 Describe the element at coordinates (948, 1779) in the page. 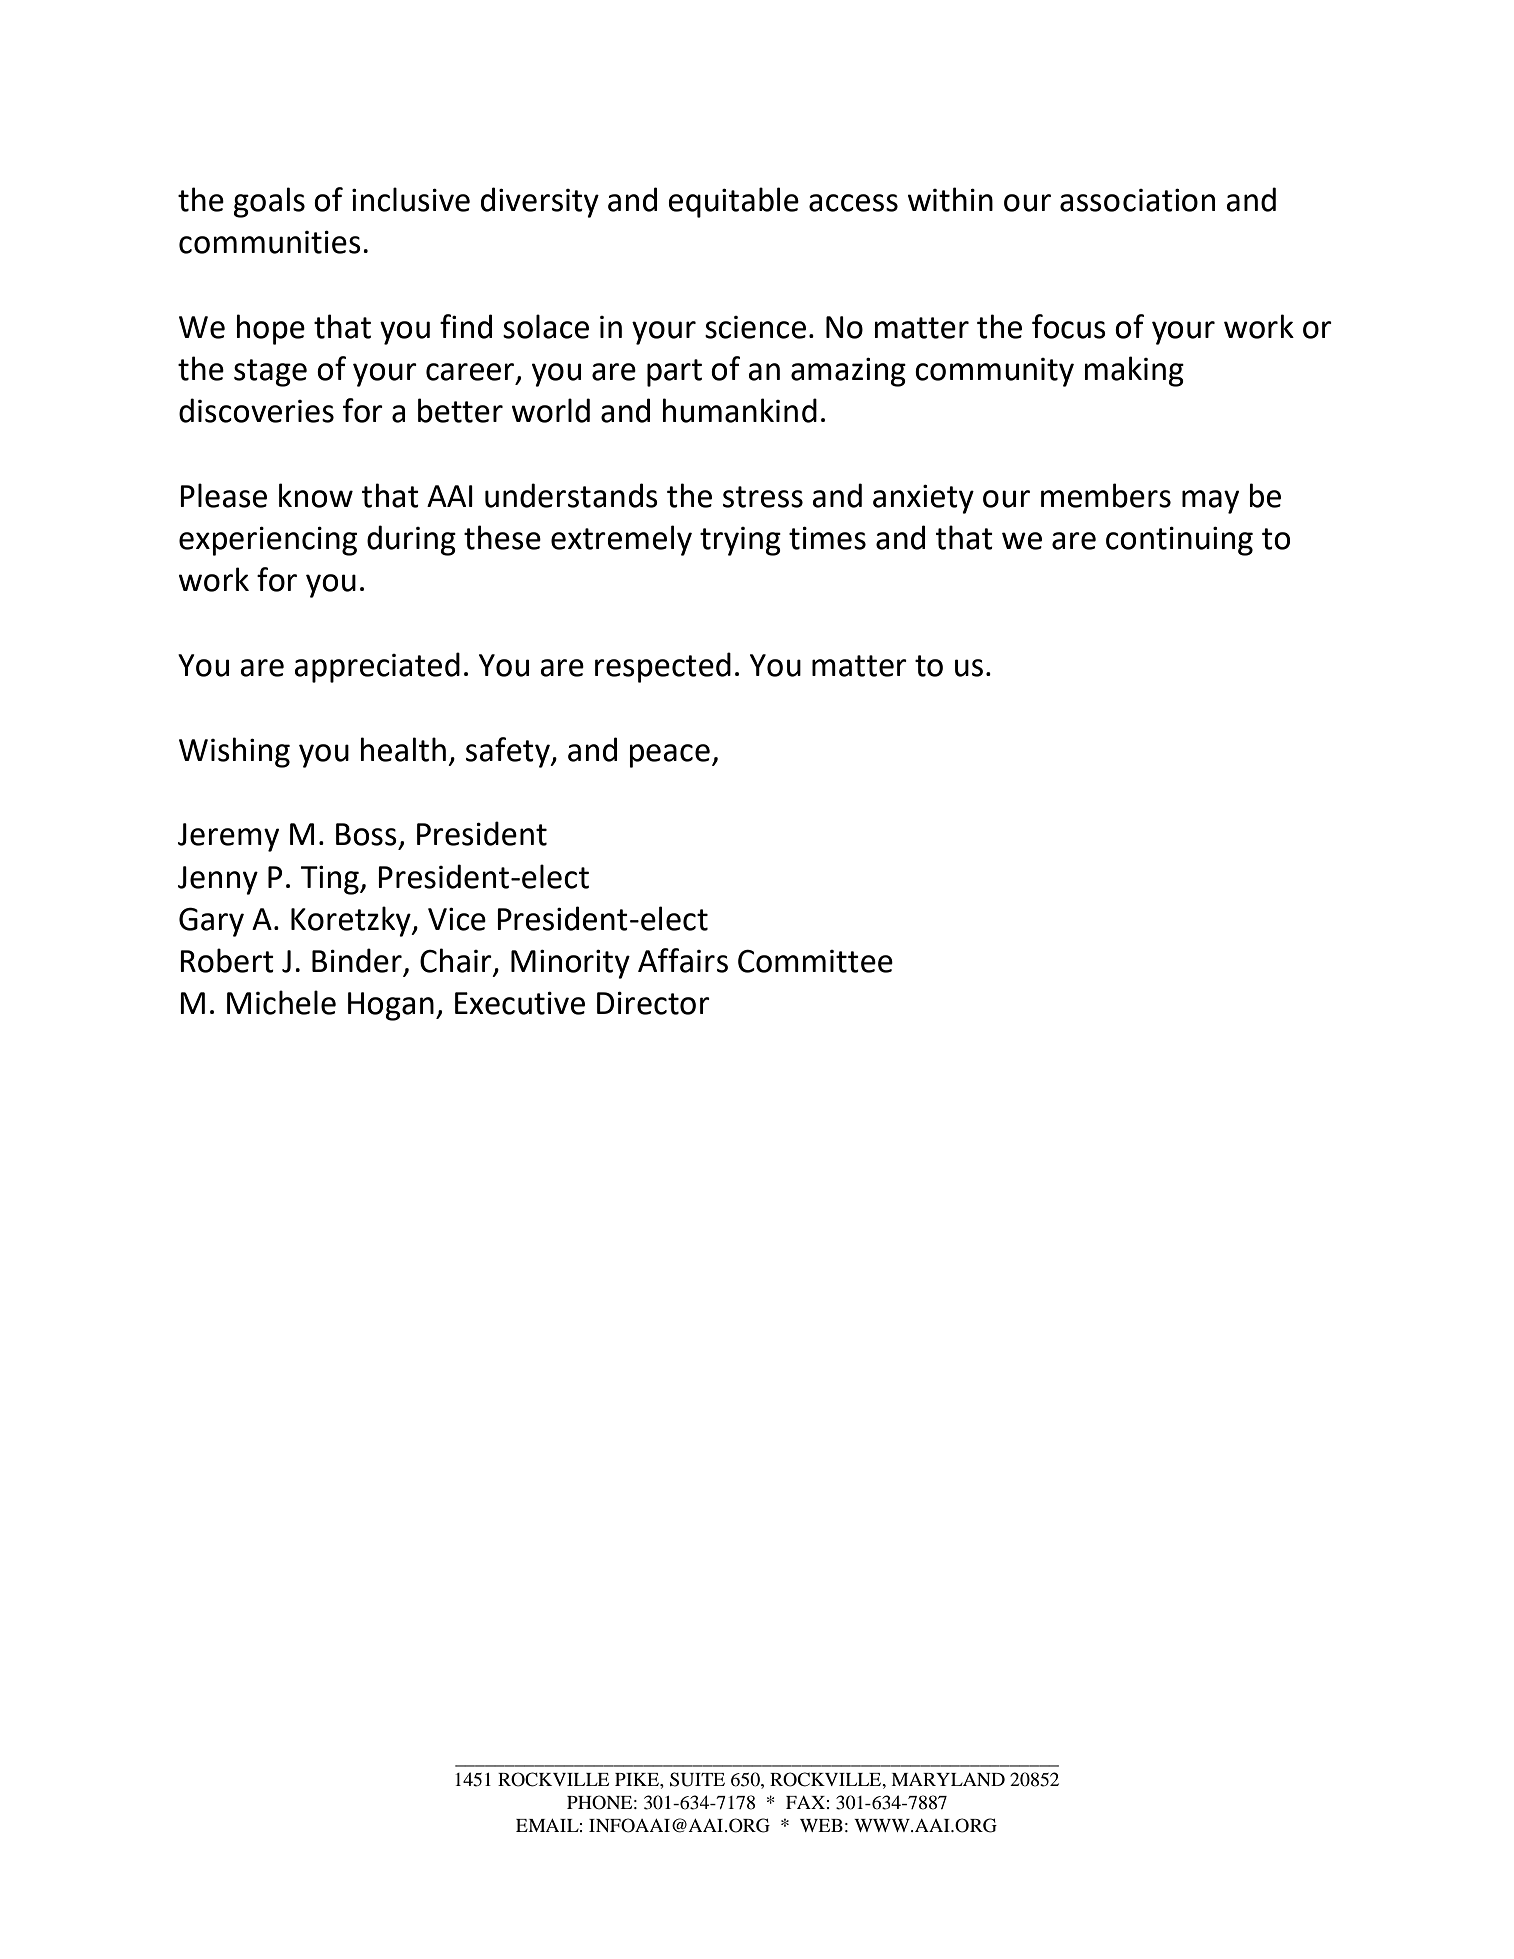

I see `MARYLAND` at that location.
